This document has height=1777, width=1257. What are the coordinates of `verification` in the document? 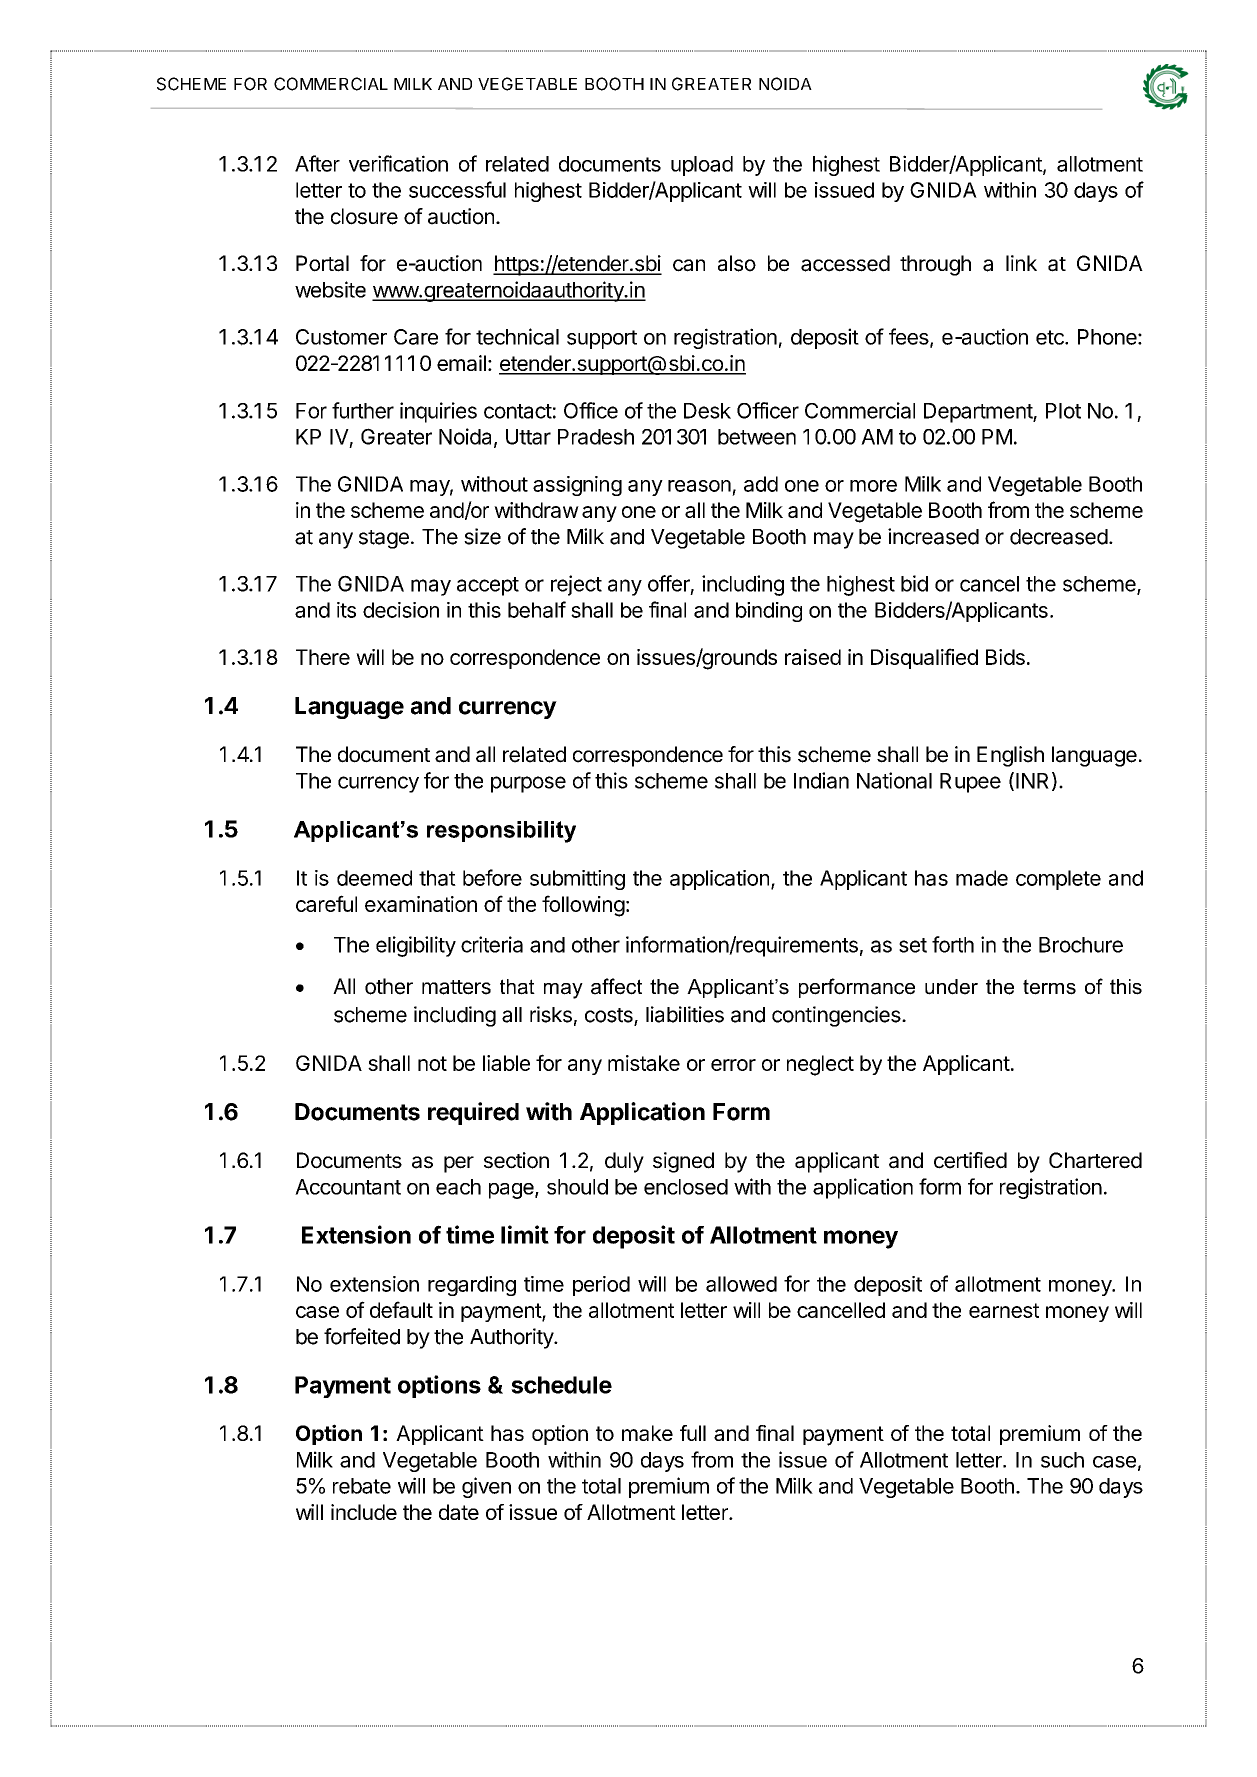 It's located at (398, 163).
